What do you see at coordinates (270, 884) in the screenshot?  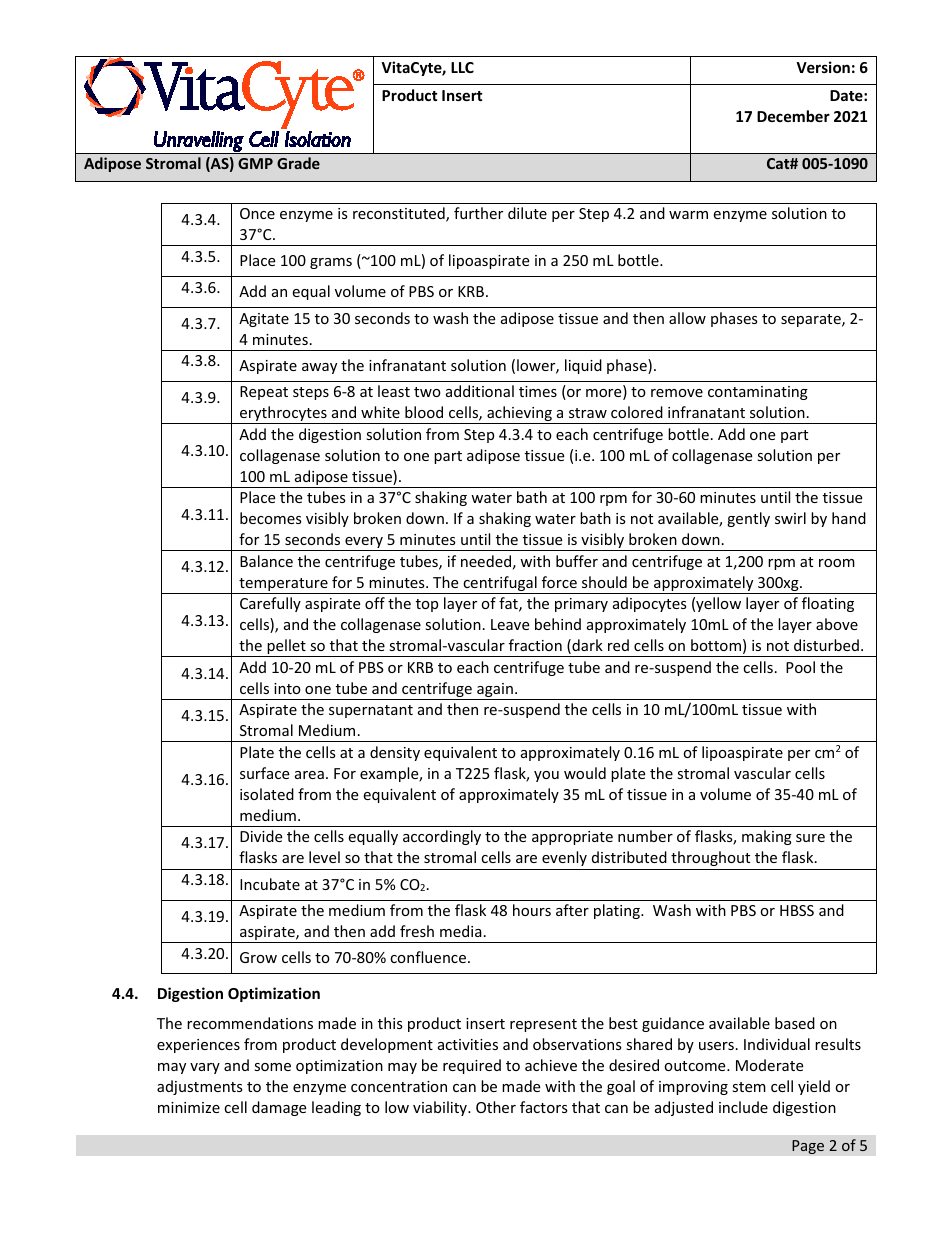 I see `Incubate` at bounding box center [270, 884].
